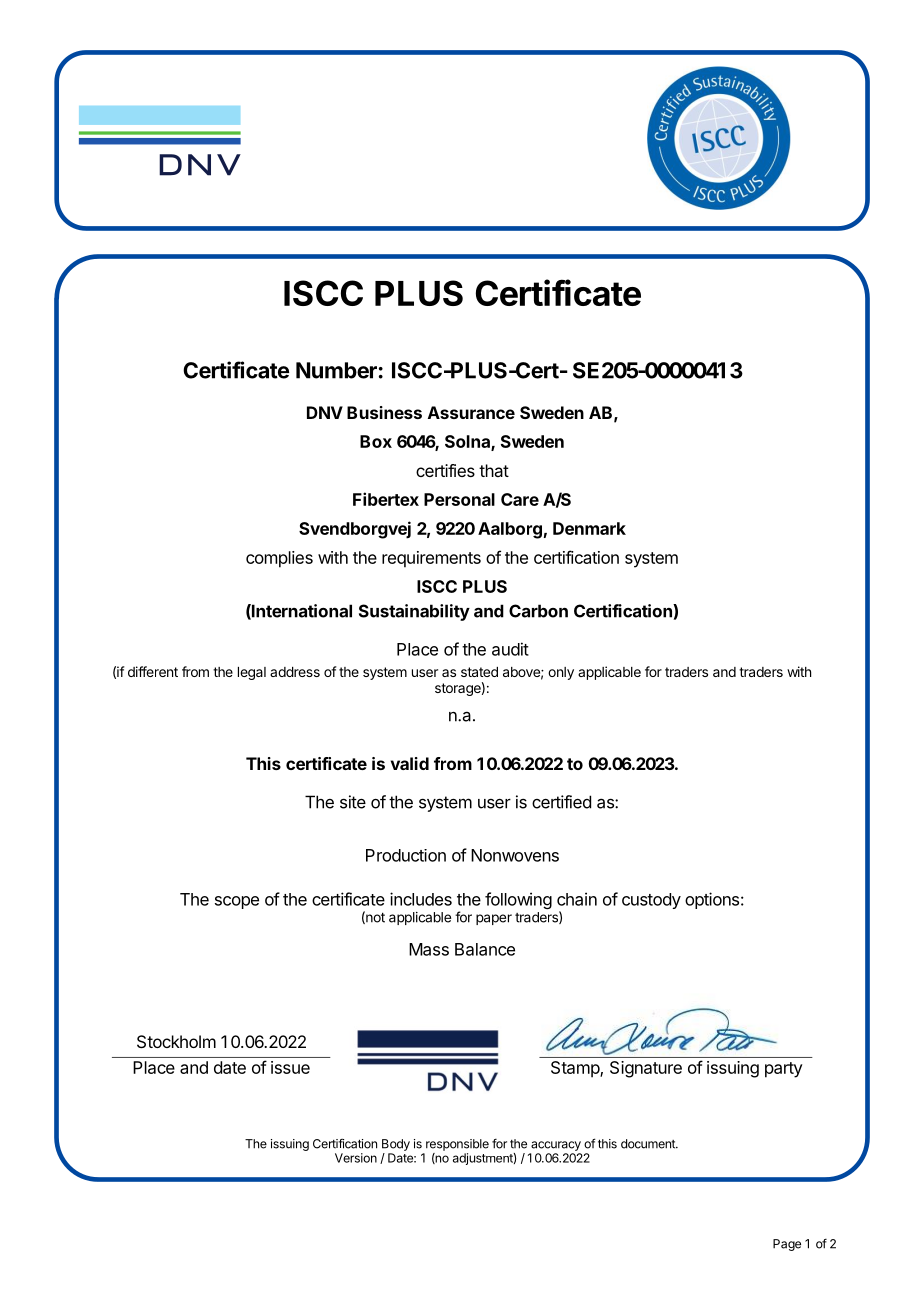  Describe the element at coordinates (538, 611) in the screenshot. I see `Carbon` at that location.
